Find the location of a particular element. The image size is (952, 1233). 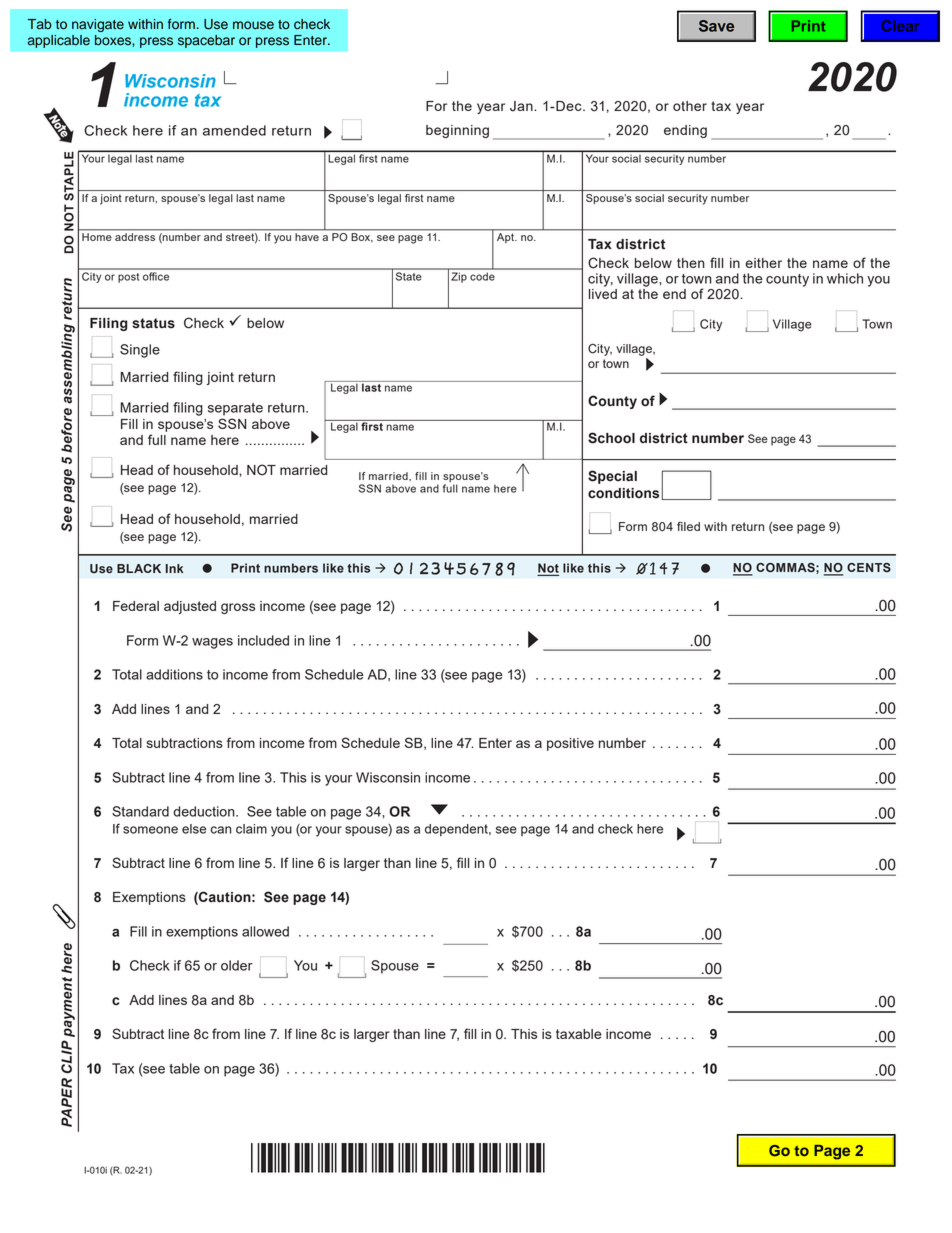

conditions is located at coordinates (623, 493).
